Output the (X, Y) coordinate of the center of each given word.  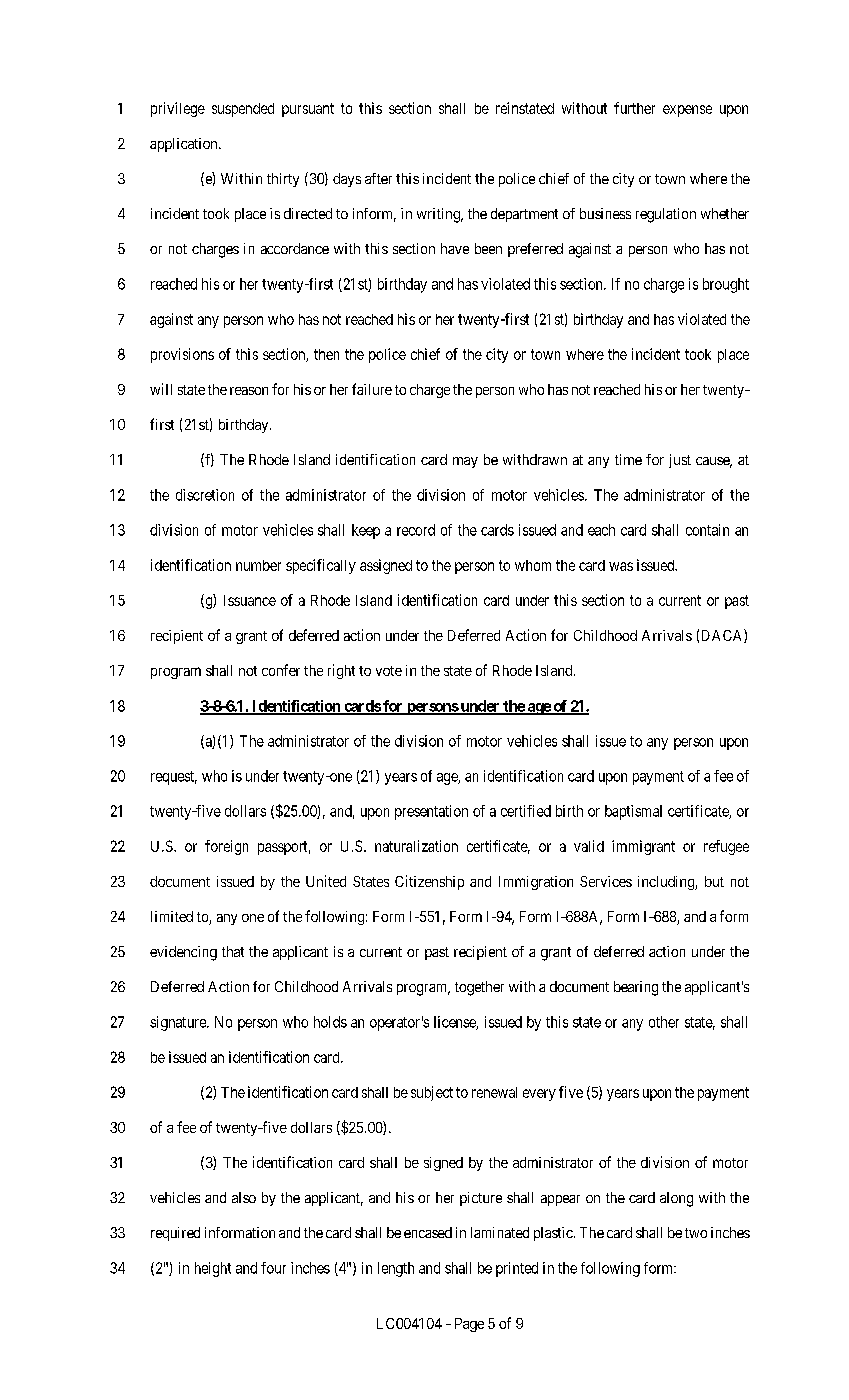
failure (372, 389)
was (621, 566)
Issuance (250, 600)
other (664, 1022)
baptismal (633, 812)
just (680, 461)
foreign (226, 847)
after (378, 178)
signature (179, 1023)
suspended (243, 110)
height (213, 1269)
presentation (431, 812)
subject (432, 1093)
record (416, 530)
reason (249, 391)
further (634, 108)
